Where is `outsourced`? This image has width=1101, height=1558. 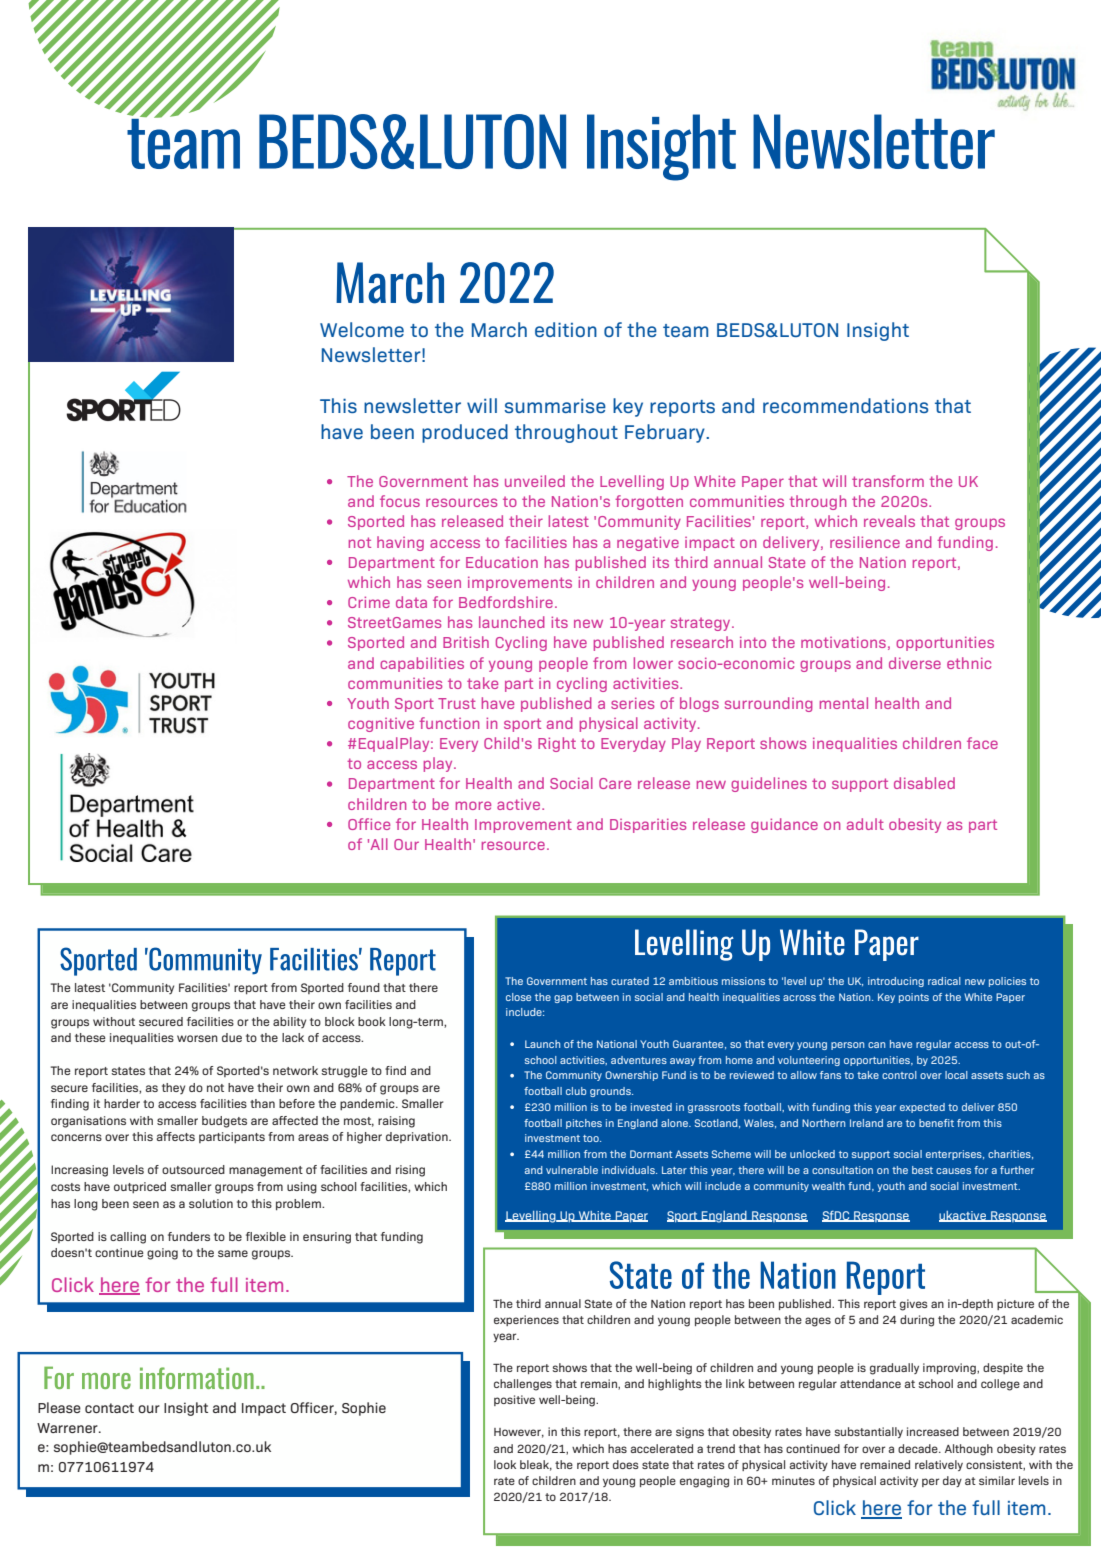
outsourced is located at coordinates (193, 1169).
